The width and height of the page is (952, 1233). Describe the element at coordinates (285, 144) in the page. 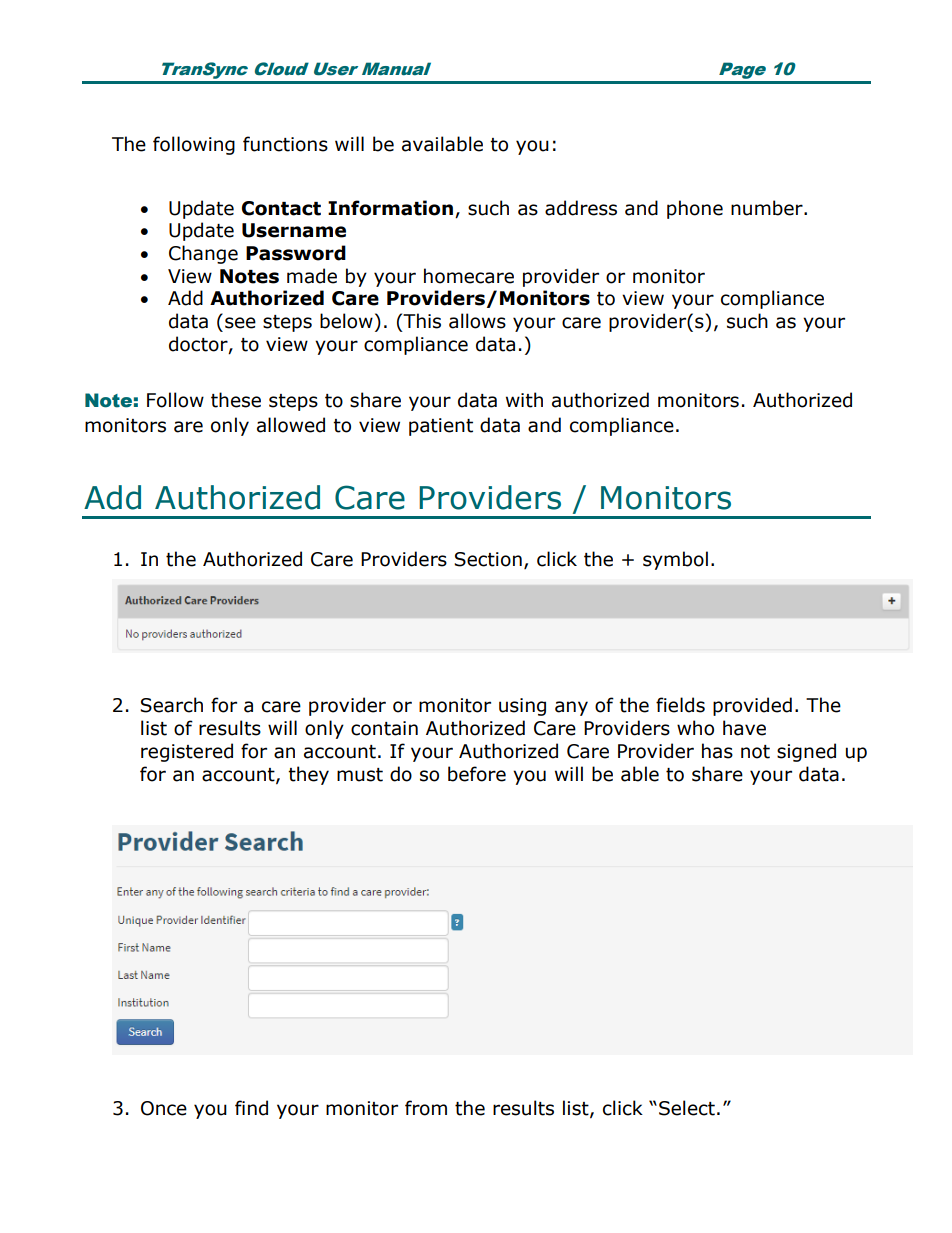

I see `functions` at that location.
